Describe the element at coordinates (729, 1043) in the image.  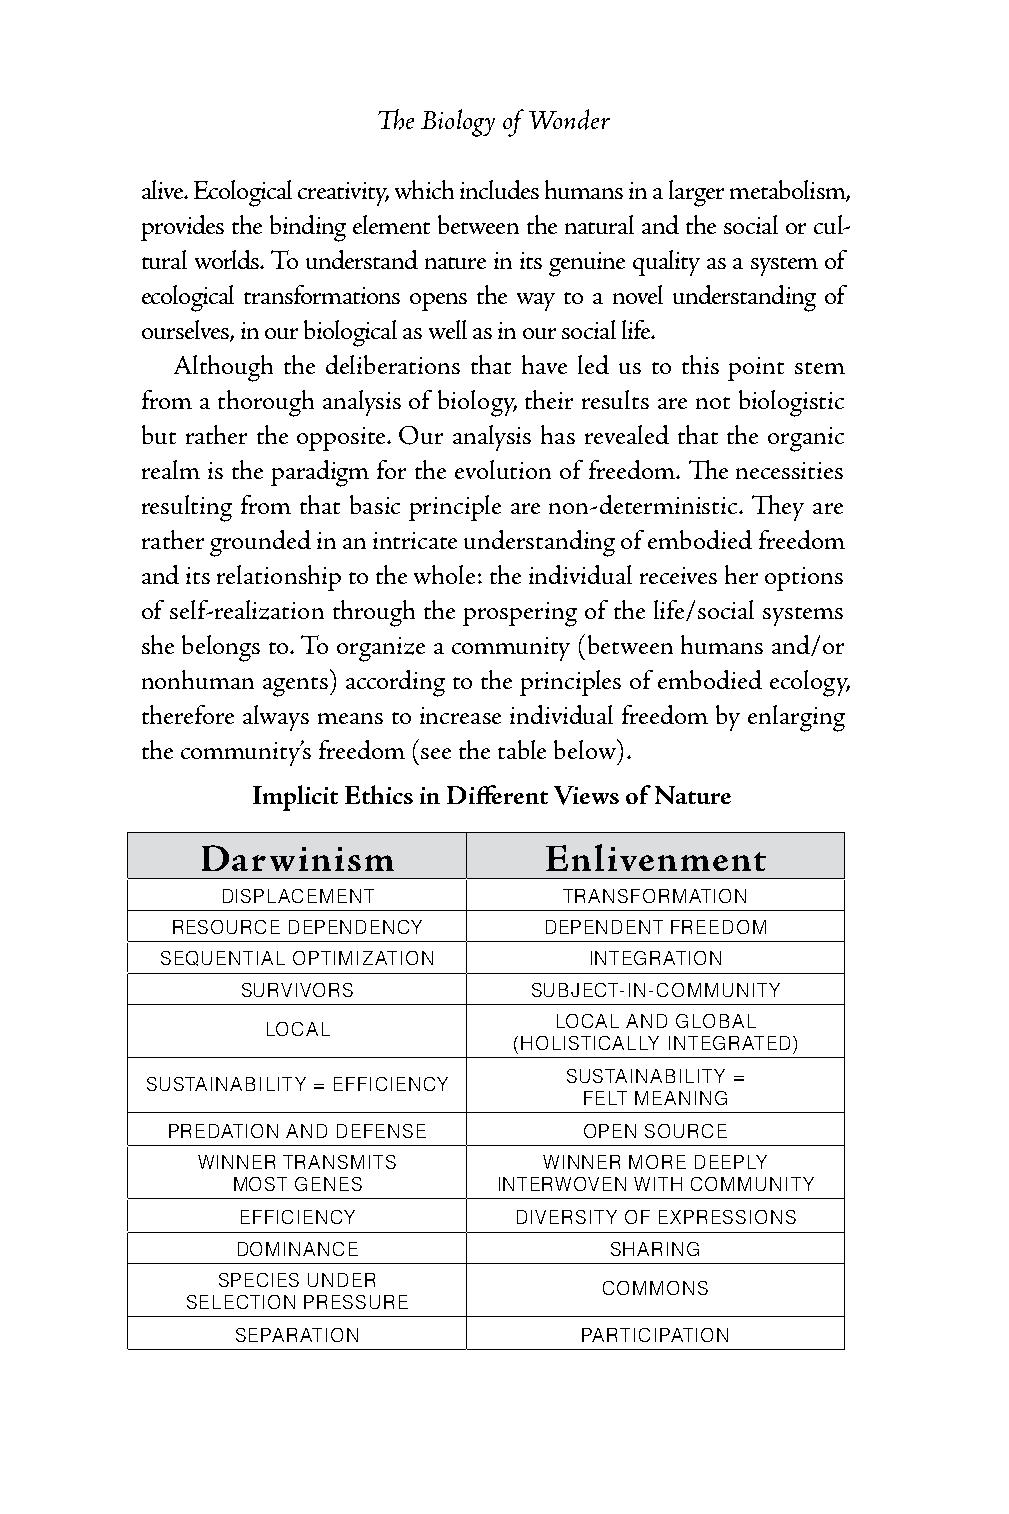
I see `INTEGRATED` at that location.
